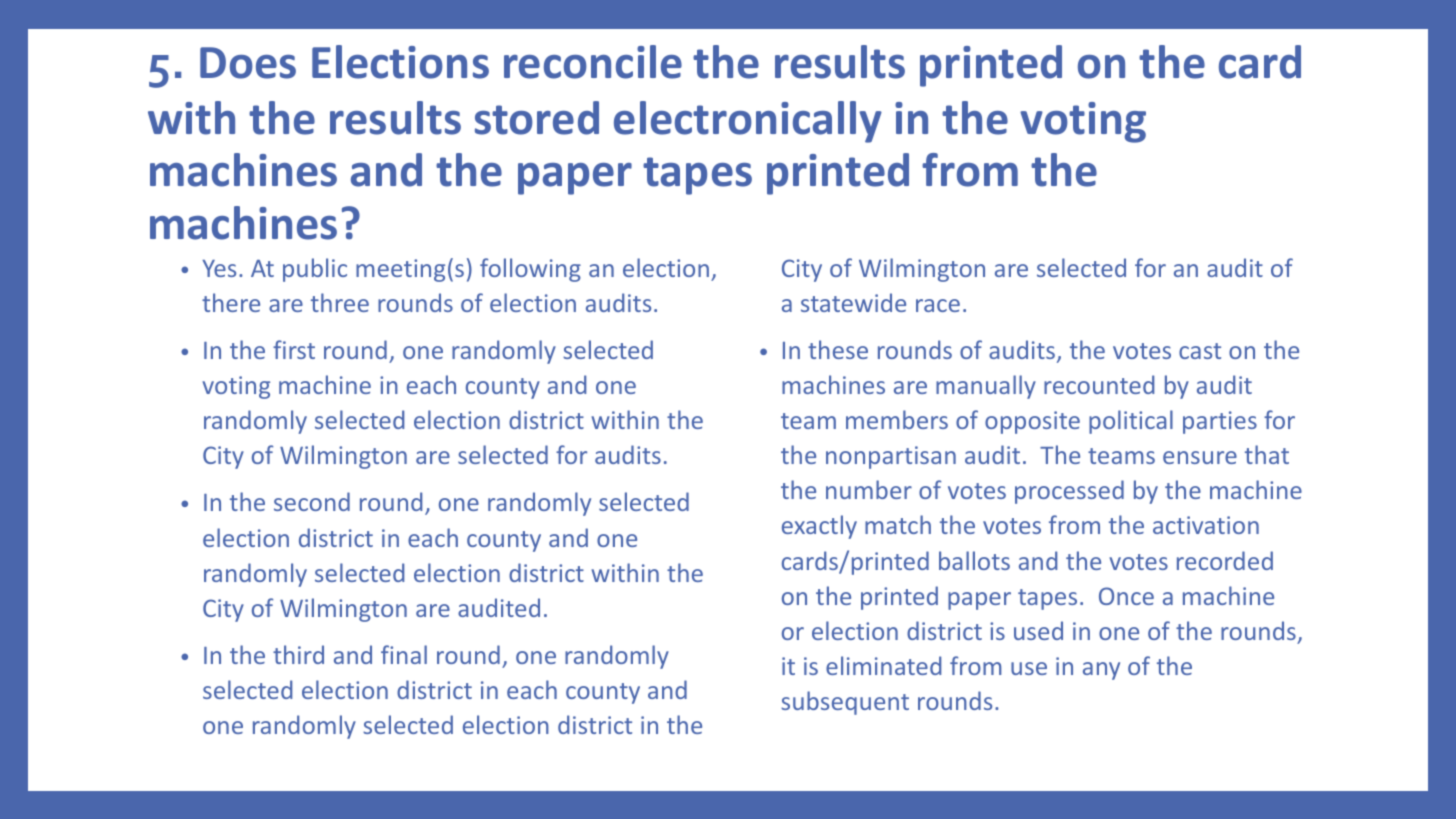  Describe the element at coordinates (838, 349) in the page. I see `these` at that location.
